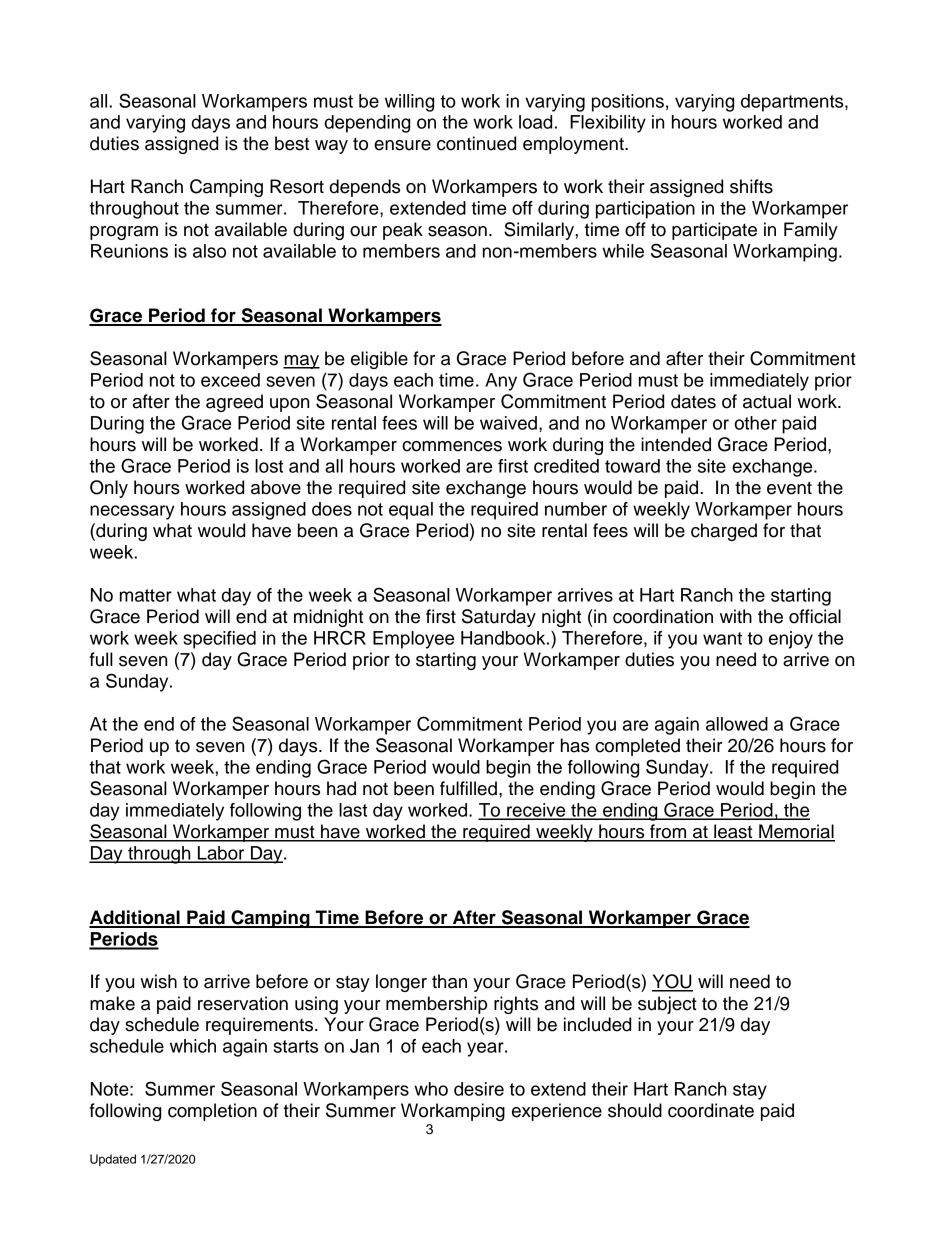  What do you see at coordinates (212, 1112) in the document?
I see `completion` at bounding box center [212, 1112].
